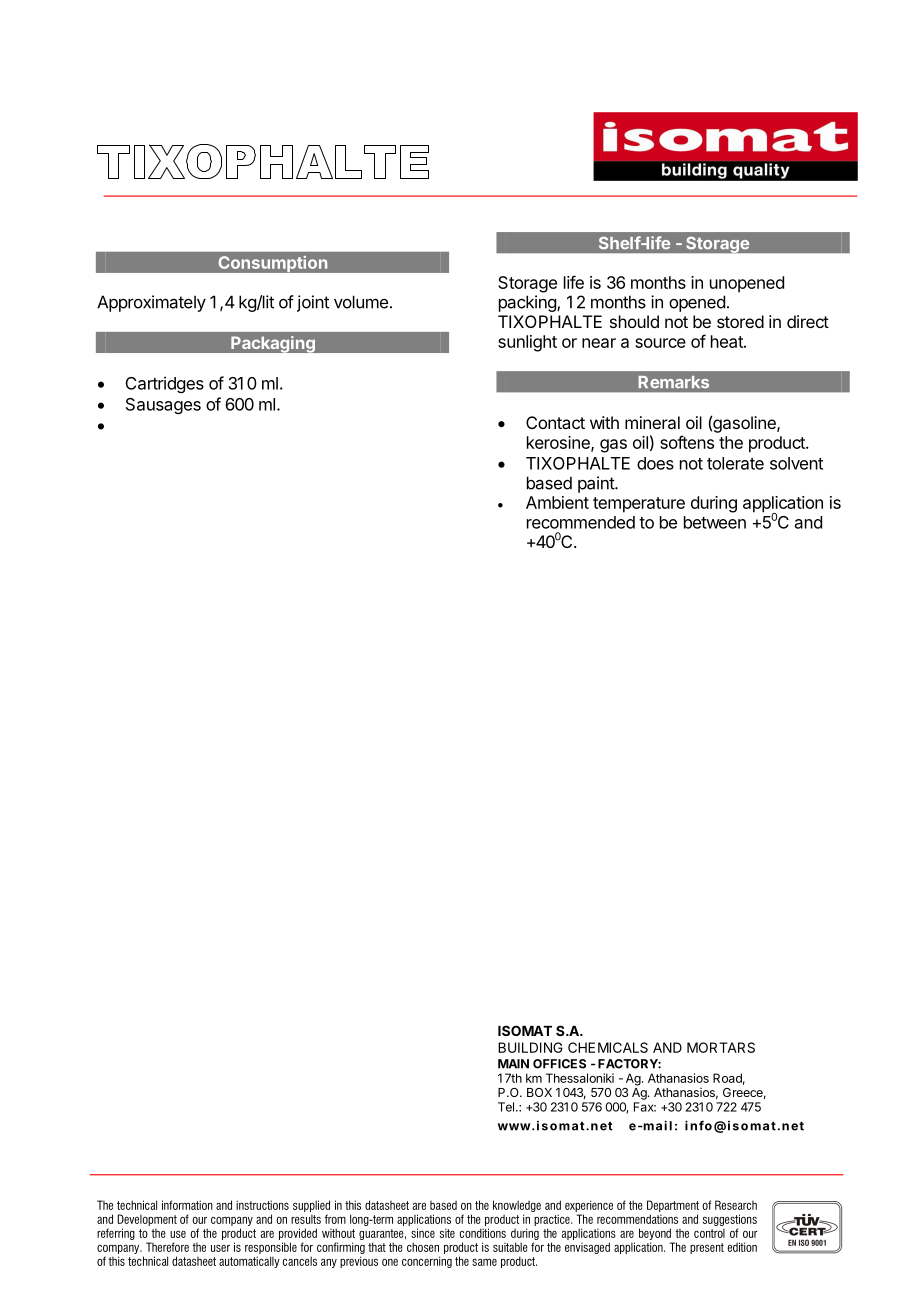  What do you see at coordinates (557, 502) in the screenshot?
I see `Ambient` at bounding box center [557, 502].
